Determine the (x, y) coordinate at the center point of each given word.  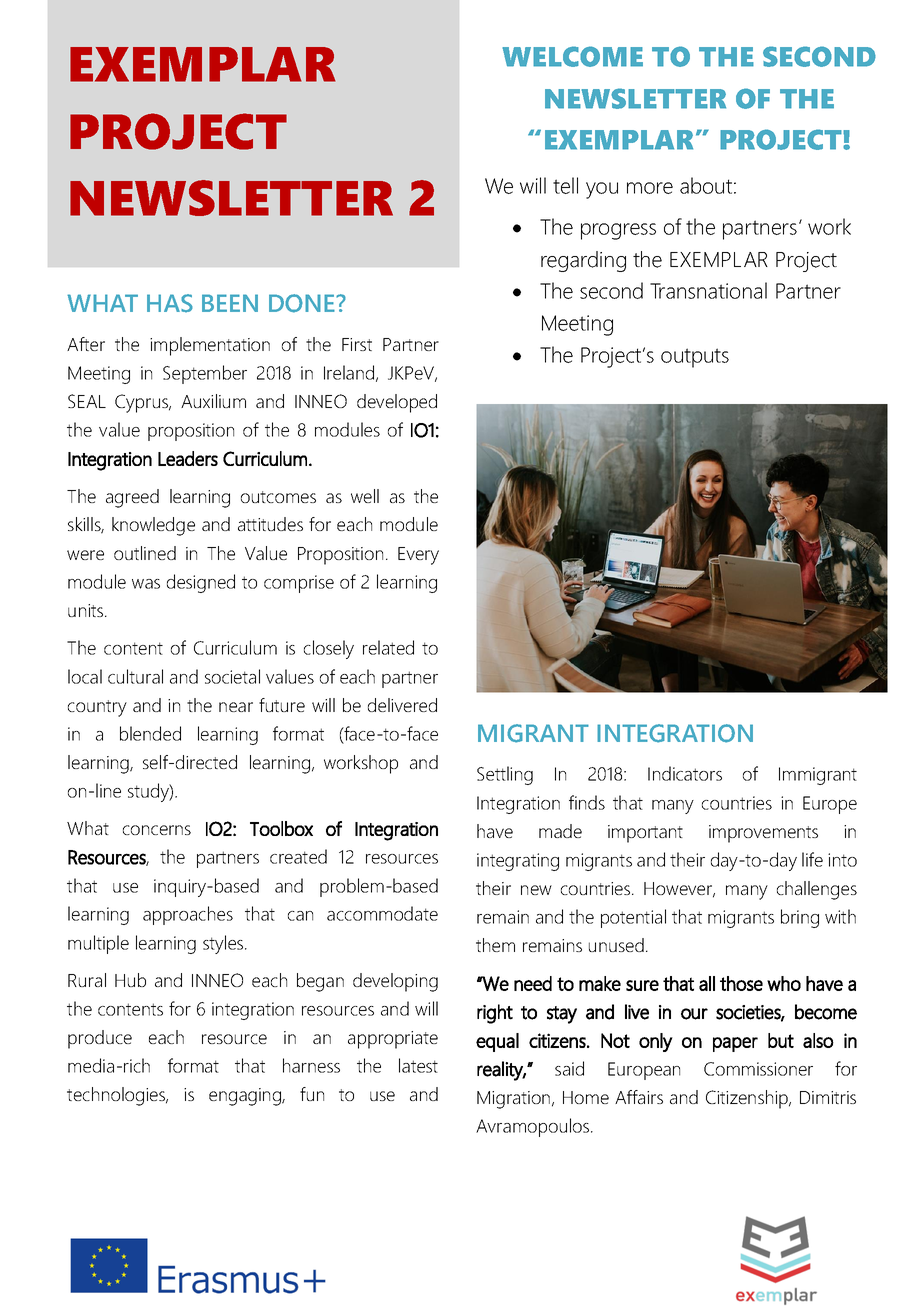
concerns (157, 830)
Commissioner (758, 1069)
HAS (170, 303)
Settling (505, 775)
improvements (763, 834)
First (357, 344)
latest (418, 1065)
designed (201, 583)
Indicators (685, 773)
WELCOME (572, 56)
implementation (210, 346)
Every (418, 556)
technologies (117, 1096)
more (650, 188)
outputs (695, 358)
